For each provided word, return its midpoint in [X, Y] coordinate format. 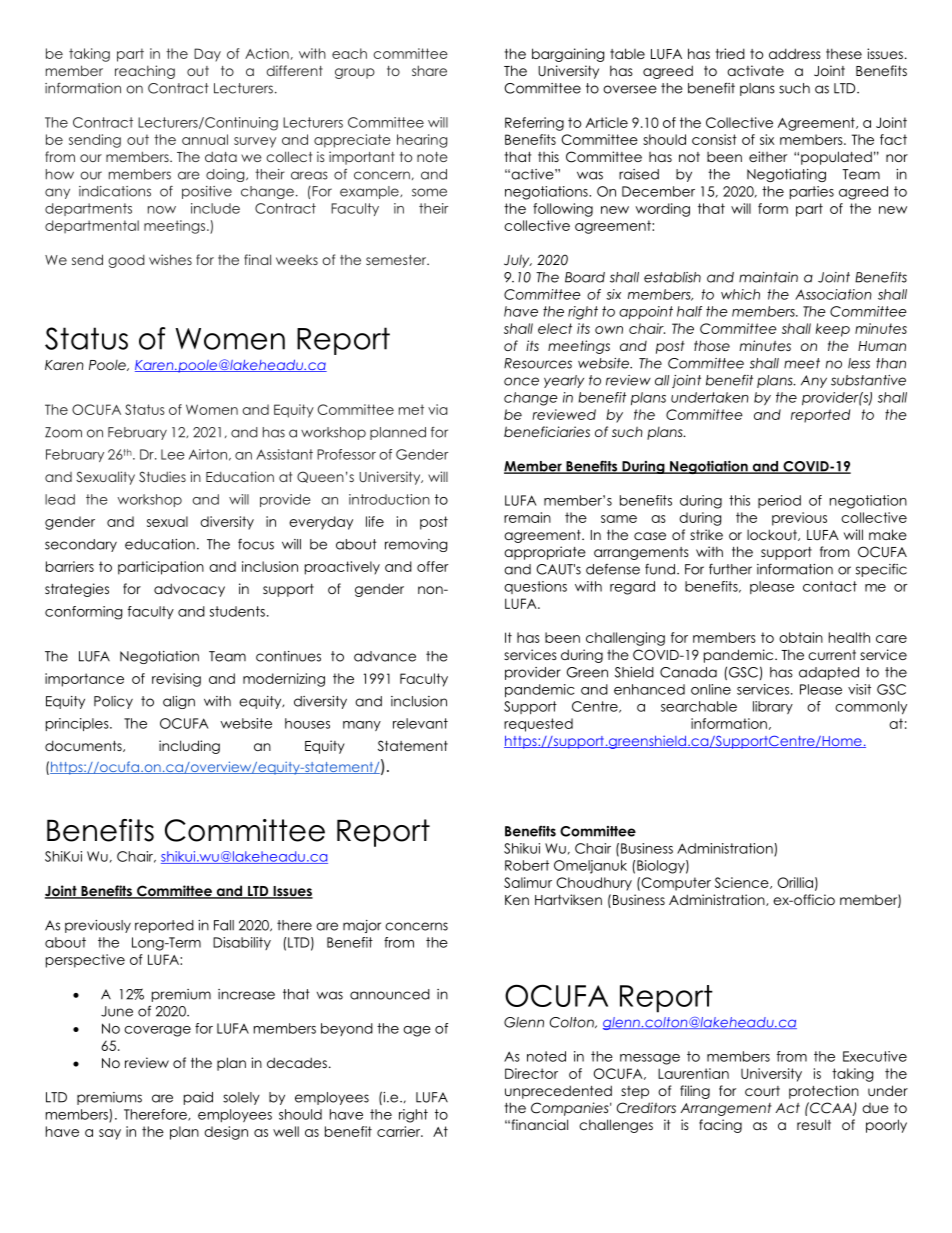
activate [755, 70]
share [429, 70]
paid [198, 1098]
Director [531, 1073]
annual [205, 139]
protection [824, 1092]
